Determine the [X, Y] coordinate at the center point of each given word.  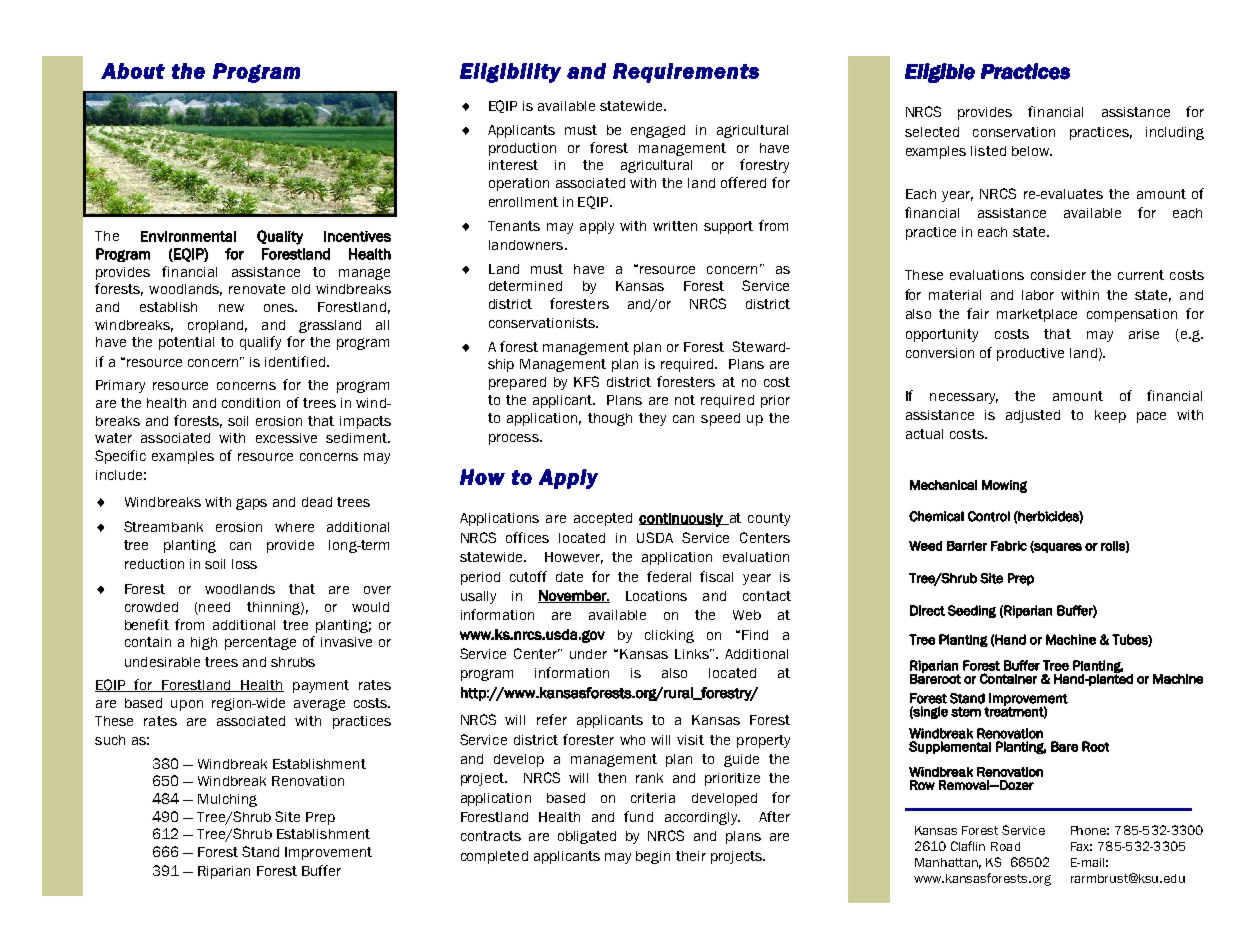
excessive [286, 438]
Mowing [1004, 486]
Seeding [972, 611]
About [133, 71]
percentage [260, 643]
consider [1058, 275]
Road [1005, 846]
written [675, 226]
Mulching [227, 800]
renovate [257, 289]
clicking [669, 636]
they [652, 419]
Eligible [940, 73]
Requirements [686, 73]
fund [638, 816]
